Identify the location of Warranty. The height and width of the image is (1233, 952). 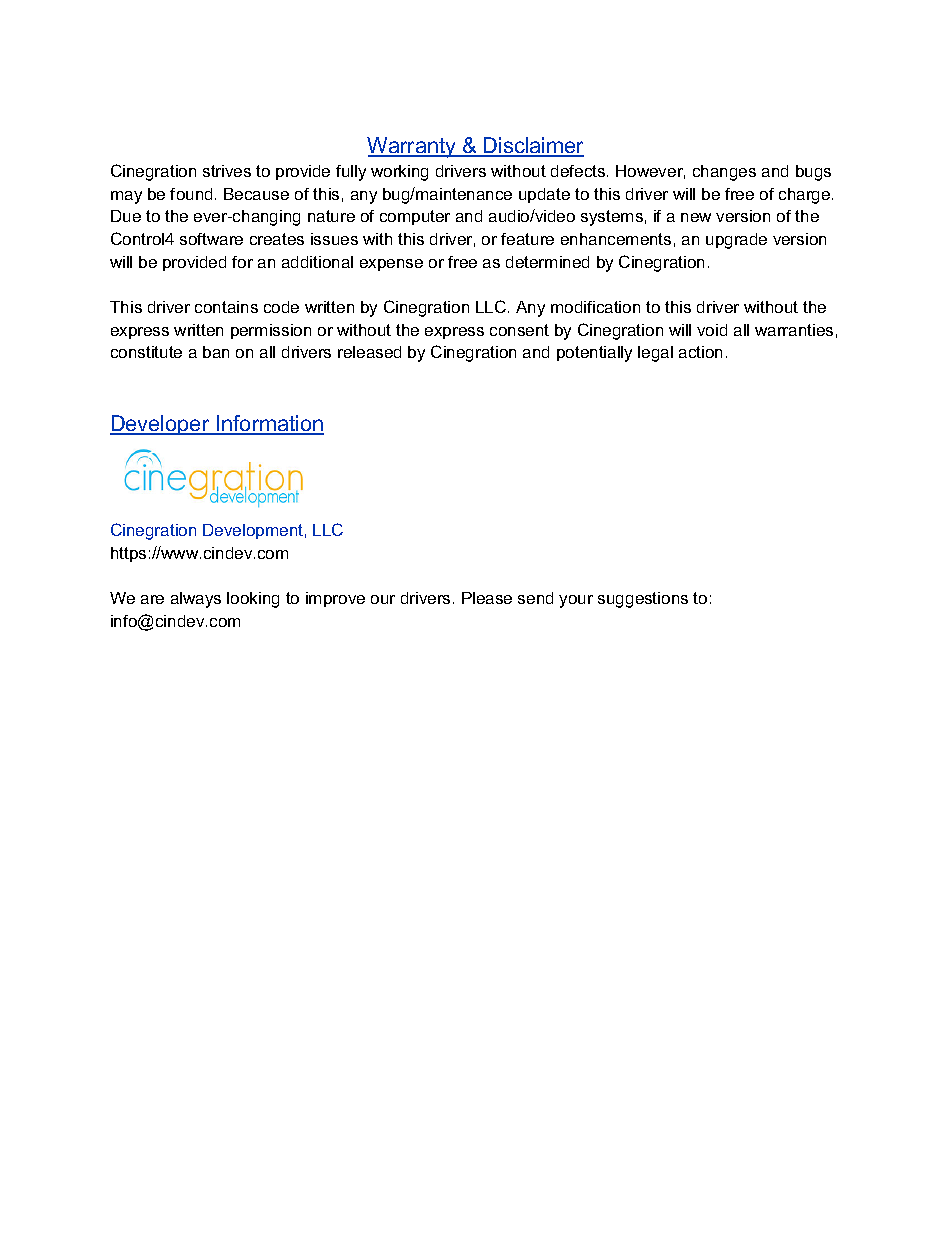
(412, 147).
